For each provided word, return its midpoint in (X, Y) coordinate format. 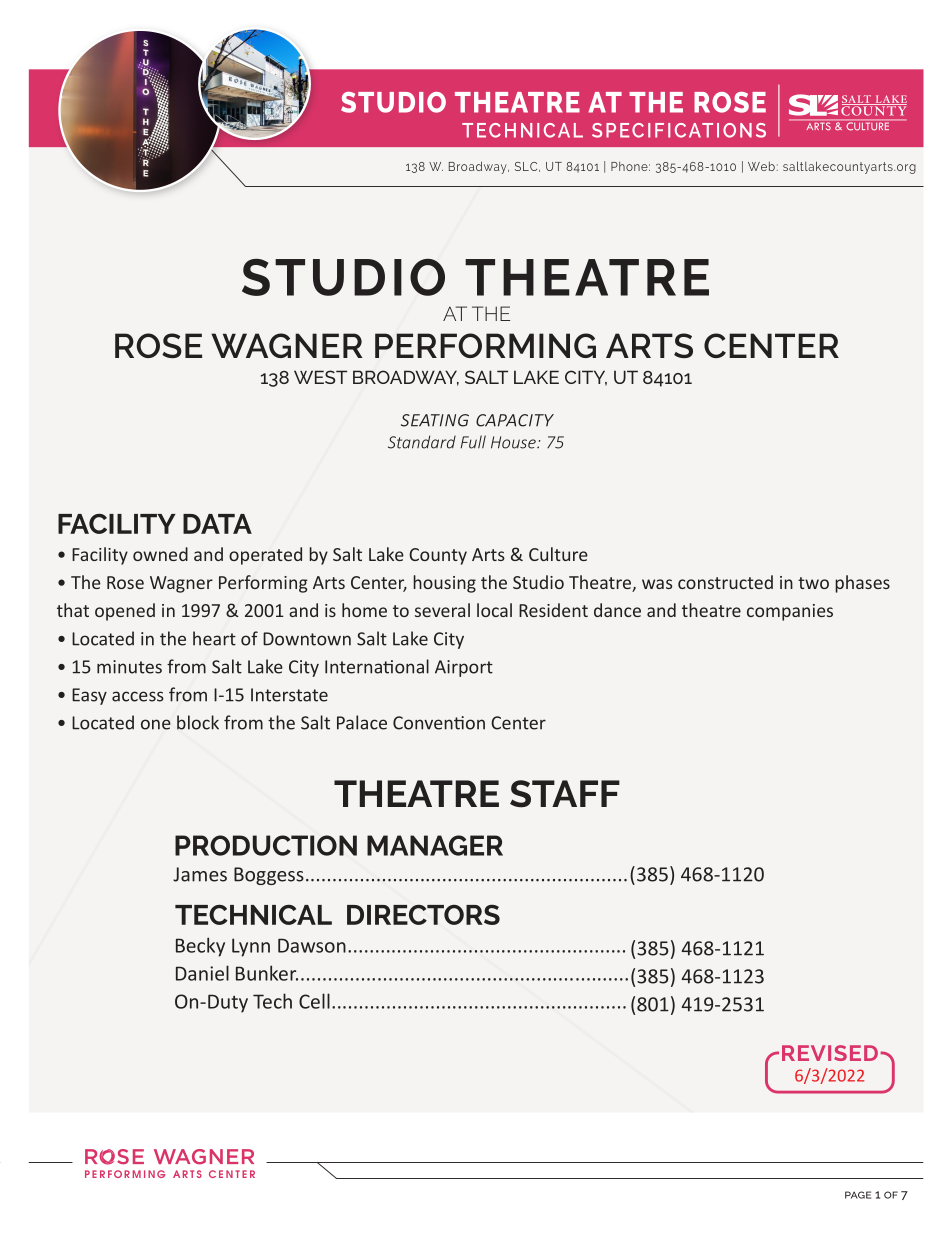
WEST (320, 377)
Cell (314, 1001)
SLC (527, 167)
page (858, 1195)
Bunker (267, 973)
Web (761, 166)
